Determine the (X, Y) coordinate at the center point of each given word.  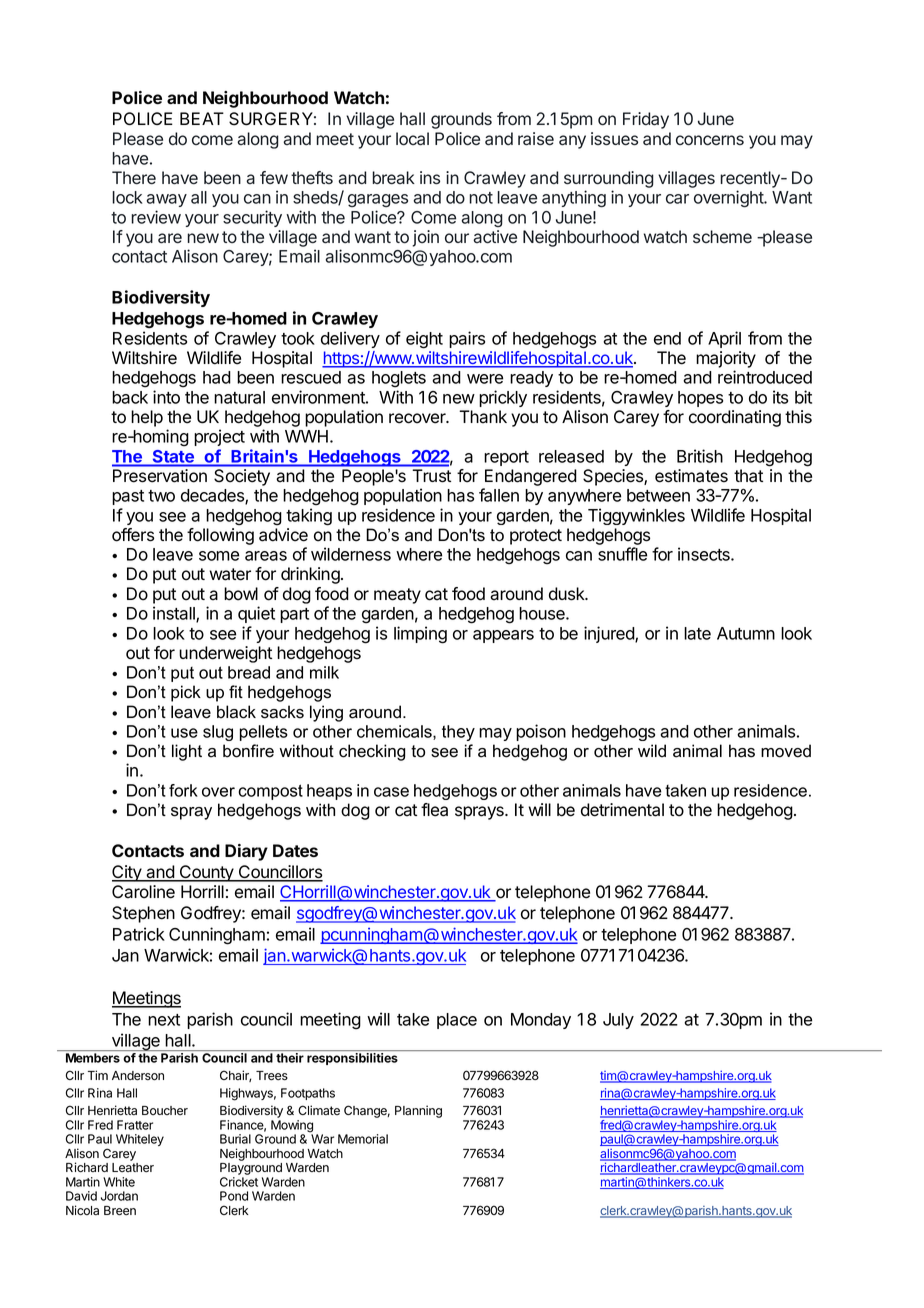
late (697, 633)
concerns (710, 140)
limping (420, 635)
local (412, 139)
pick (186, 693)
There (134, 178)
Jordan (119, 1196)
